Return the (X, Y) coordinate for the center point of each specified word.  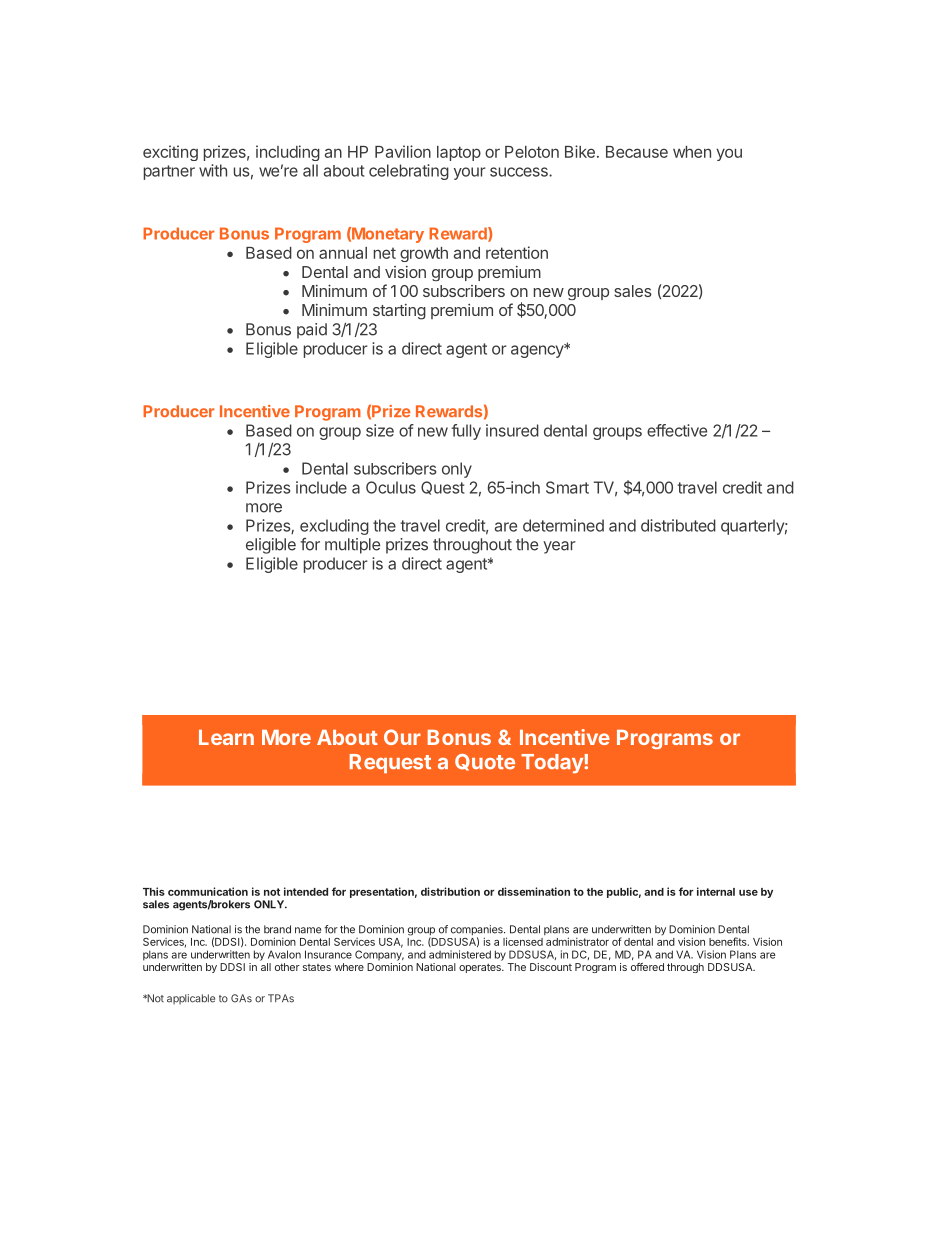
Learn (226, 737)
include (321, 487)
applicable (191, 999)
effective (677, 430)
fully (466, 432)
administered (460, 954)
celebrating (409, 172)
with (213, 170)
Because (637, 152)
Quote (485, 762)
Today (553, 764)
